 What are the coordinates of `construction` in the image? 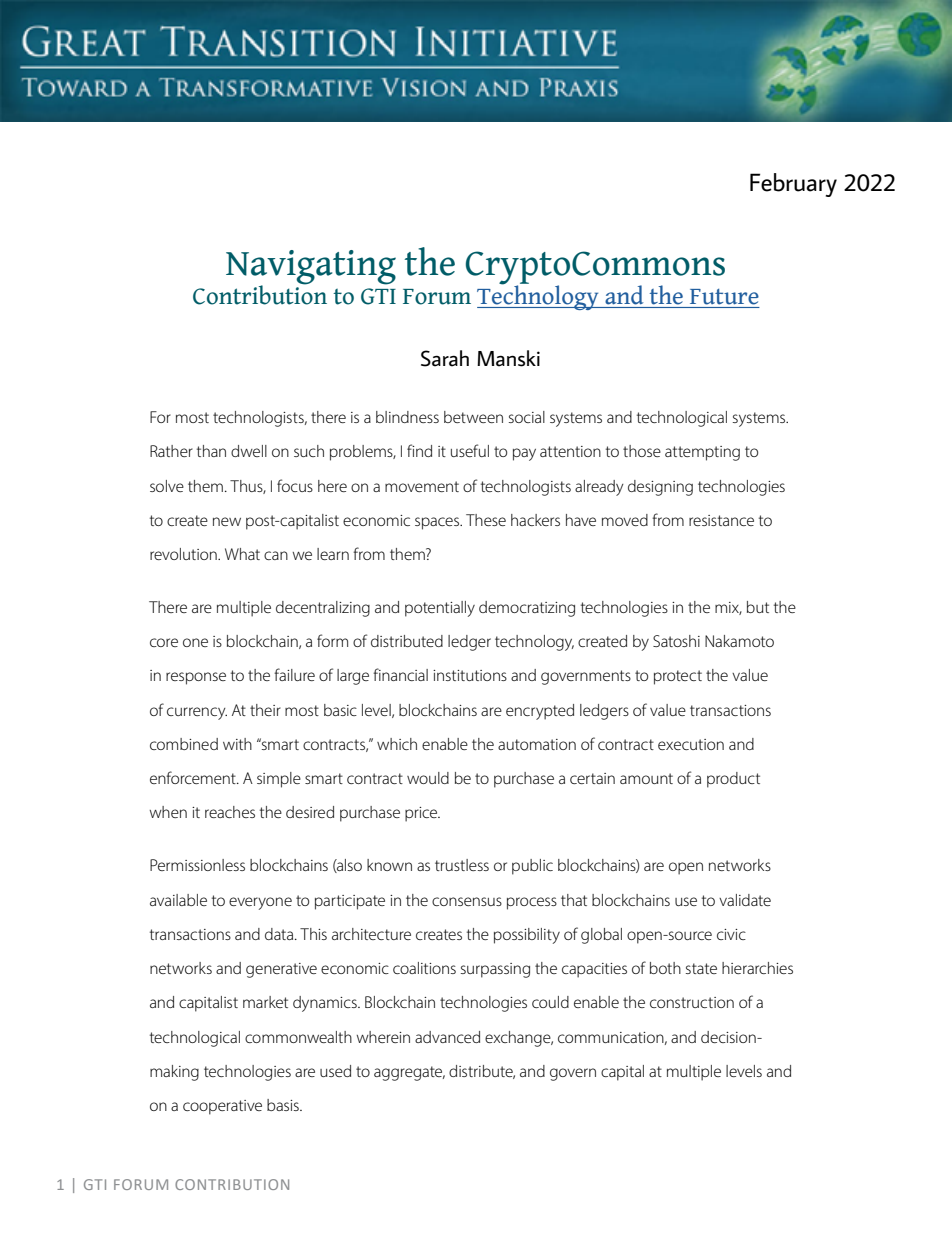 It's located at (692, 1002).
